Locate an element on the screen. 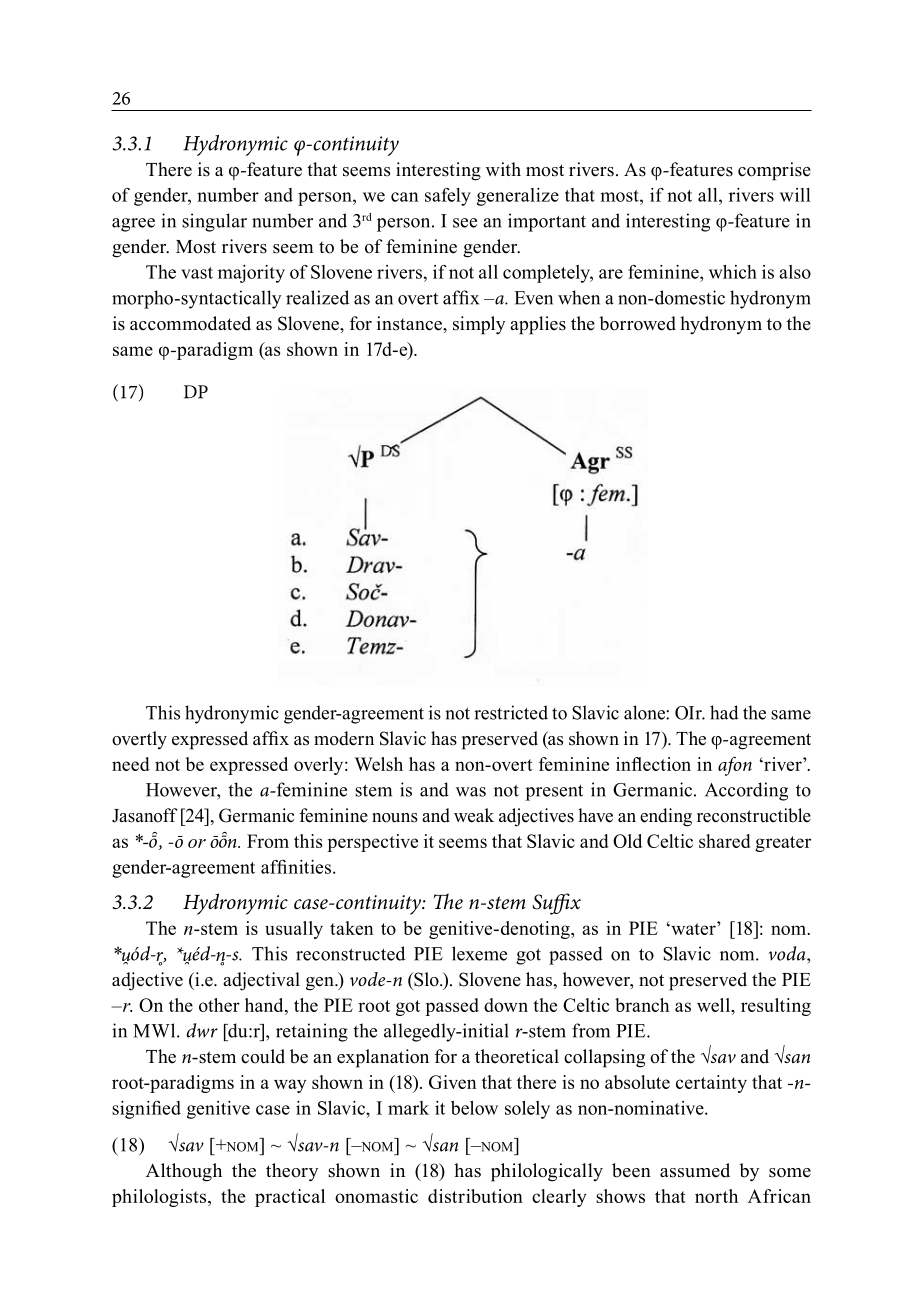 Image resolution: width=923 pixels, height=1316 pixels. accommodated is located at coordinates (190, 323).
